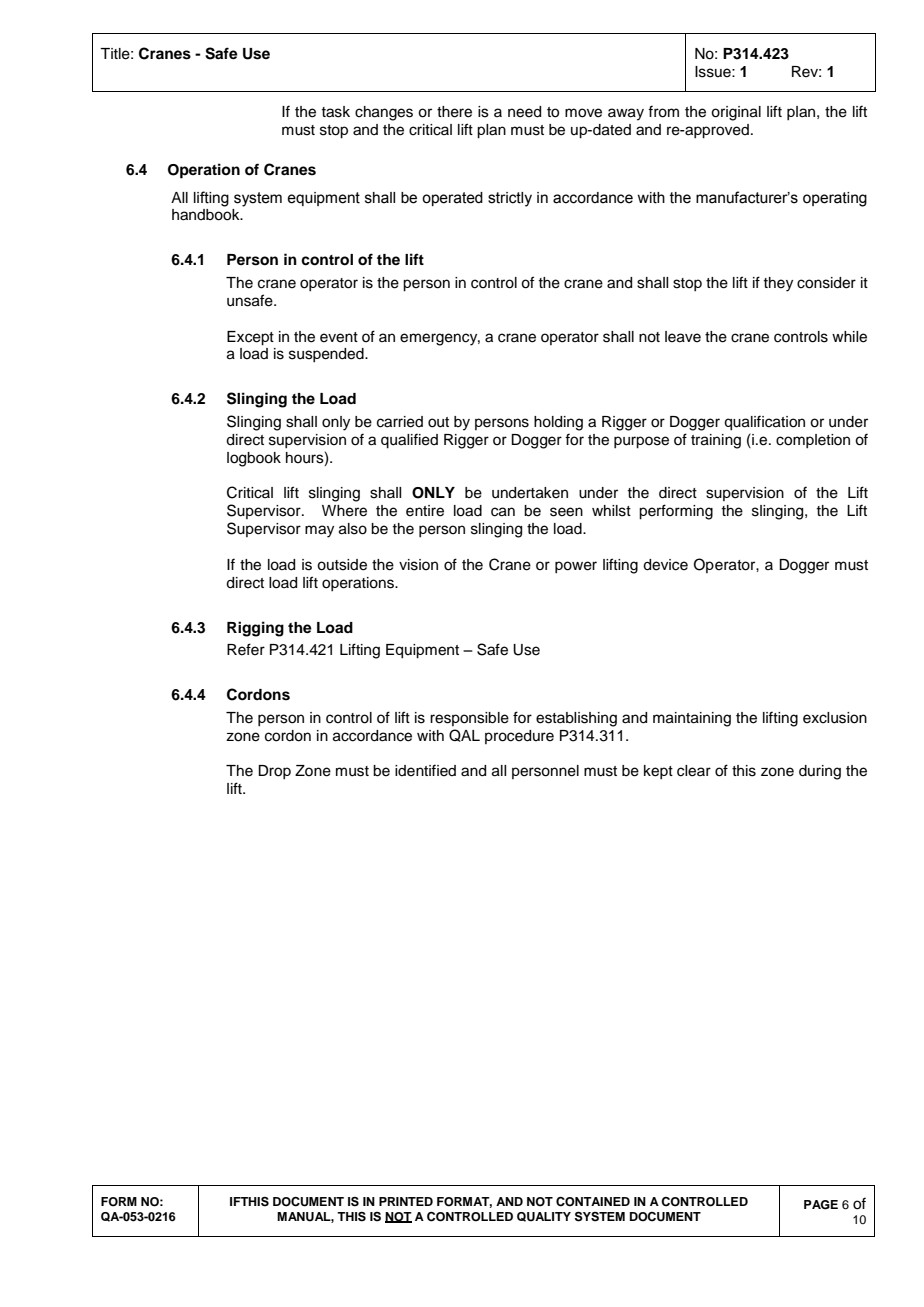  Describe the element at coordinates (406, 1201) in the image. I see `PRINTED` at that location.
